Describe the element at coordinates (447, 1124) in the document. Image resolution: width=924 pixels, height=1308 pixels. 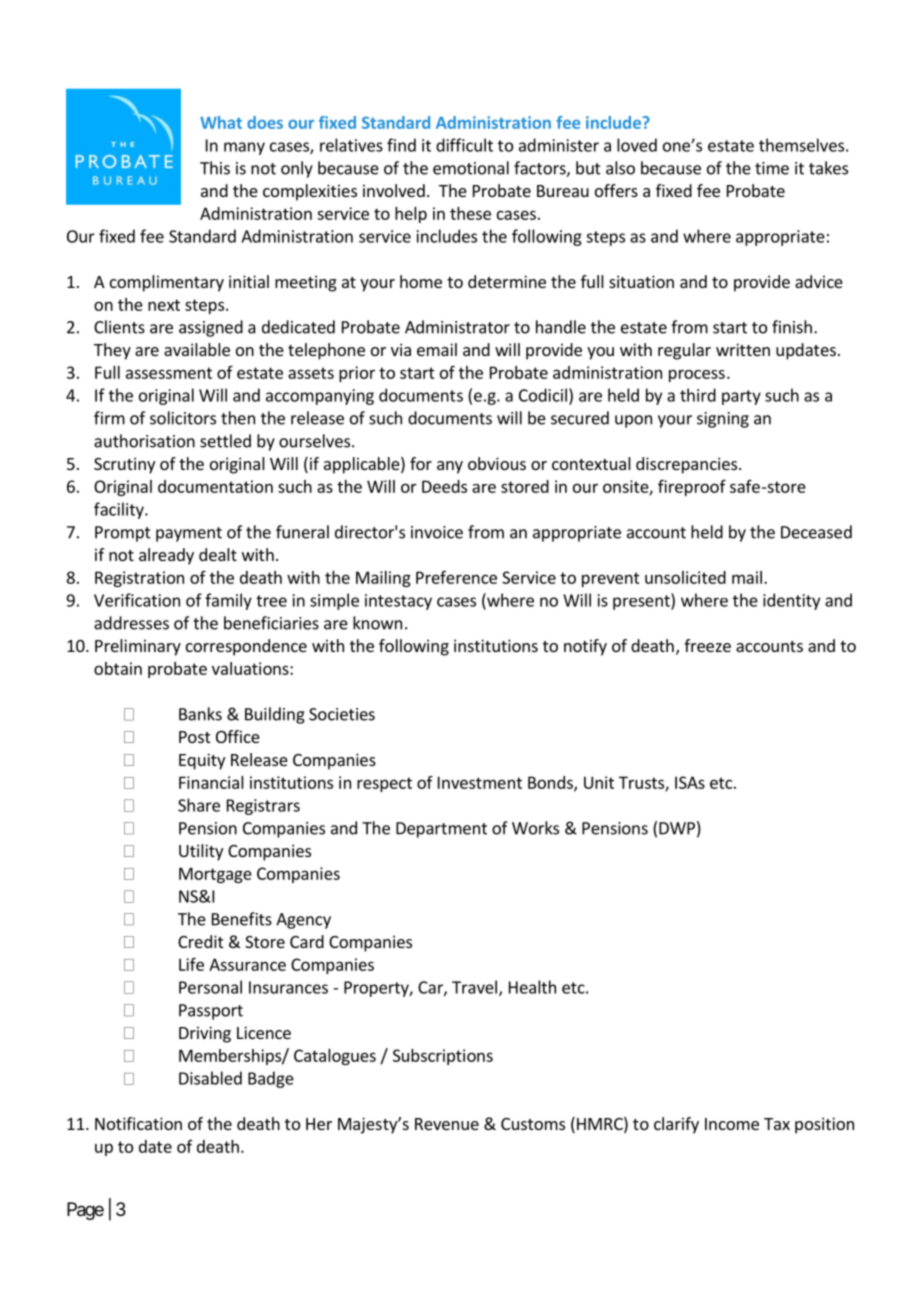
I see `Revenue` at that location.
